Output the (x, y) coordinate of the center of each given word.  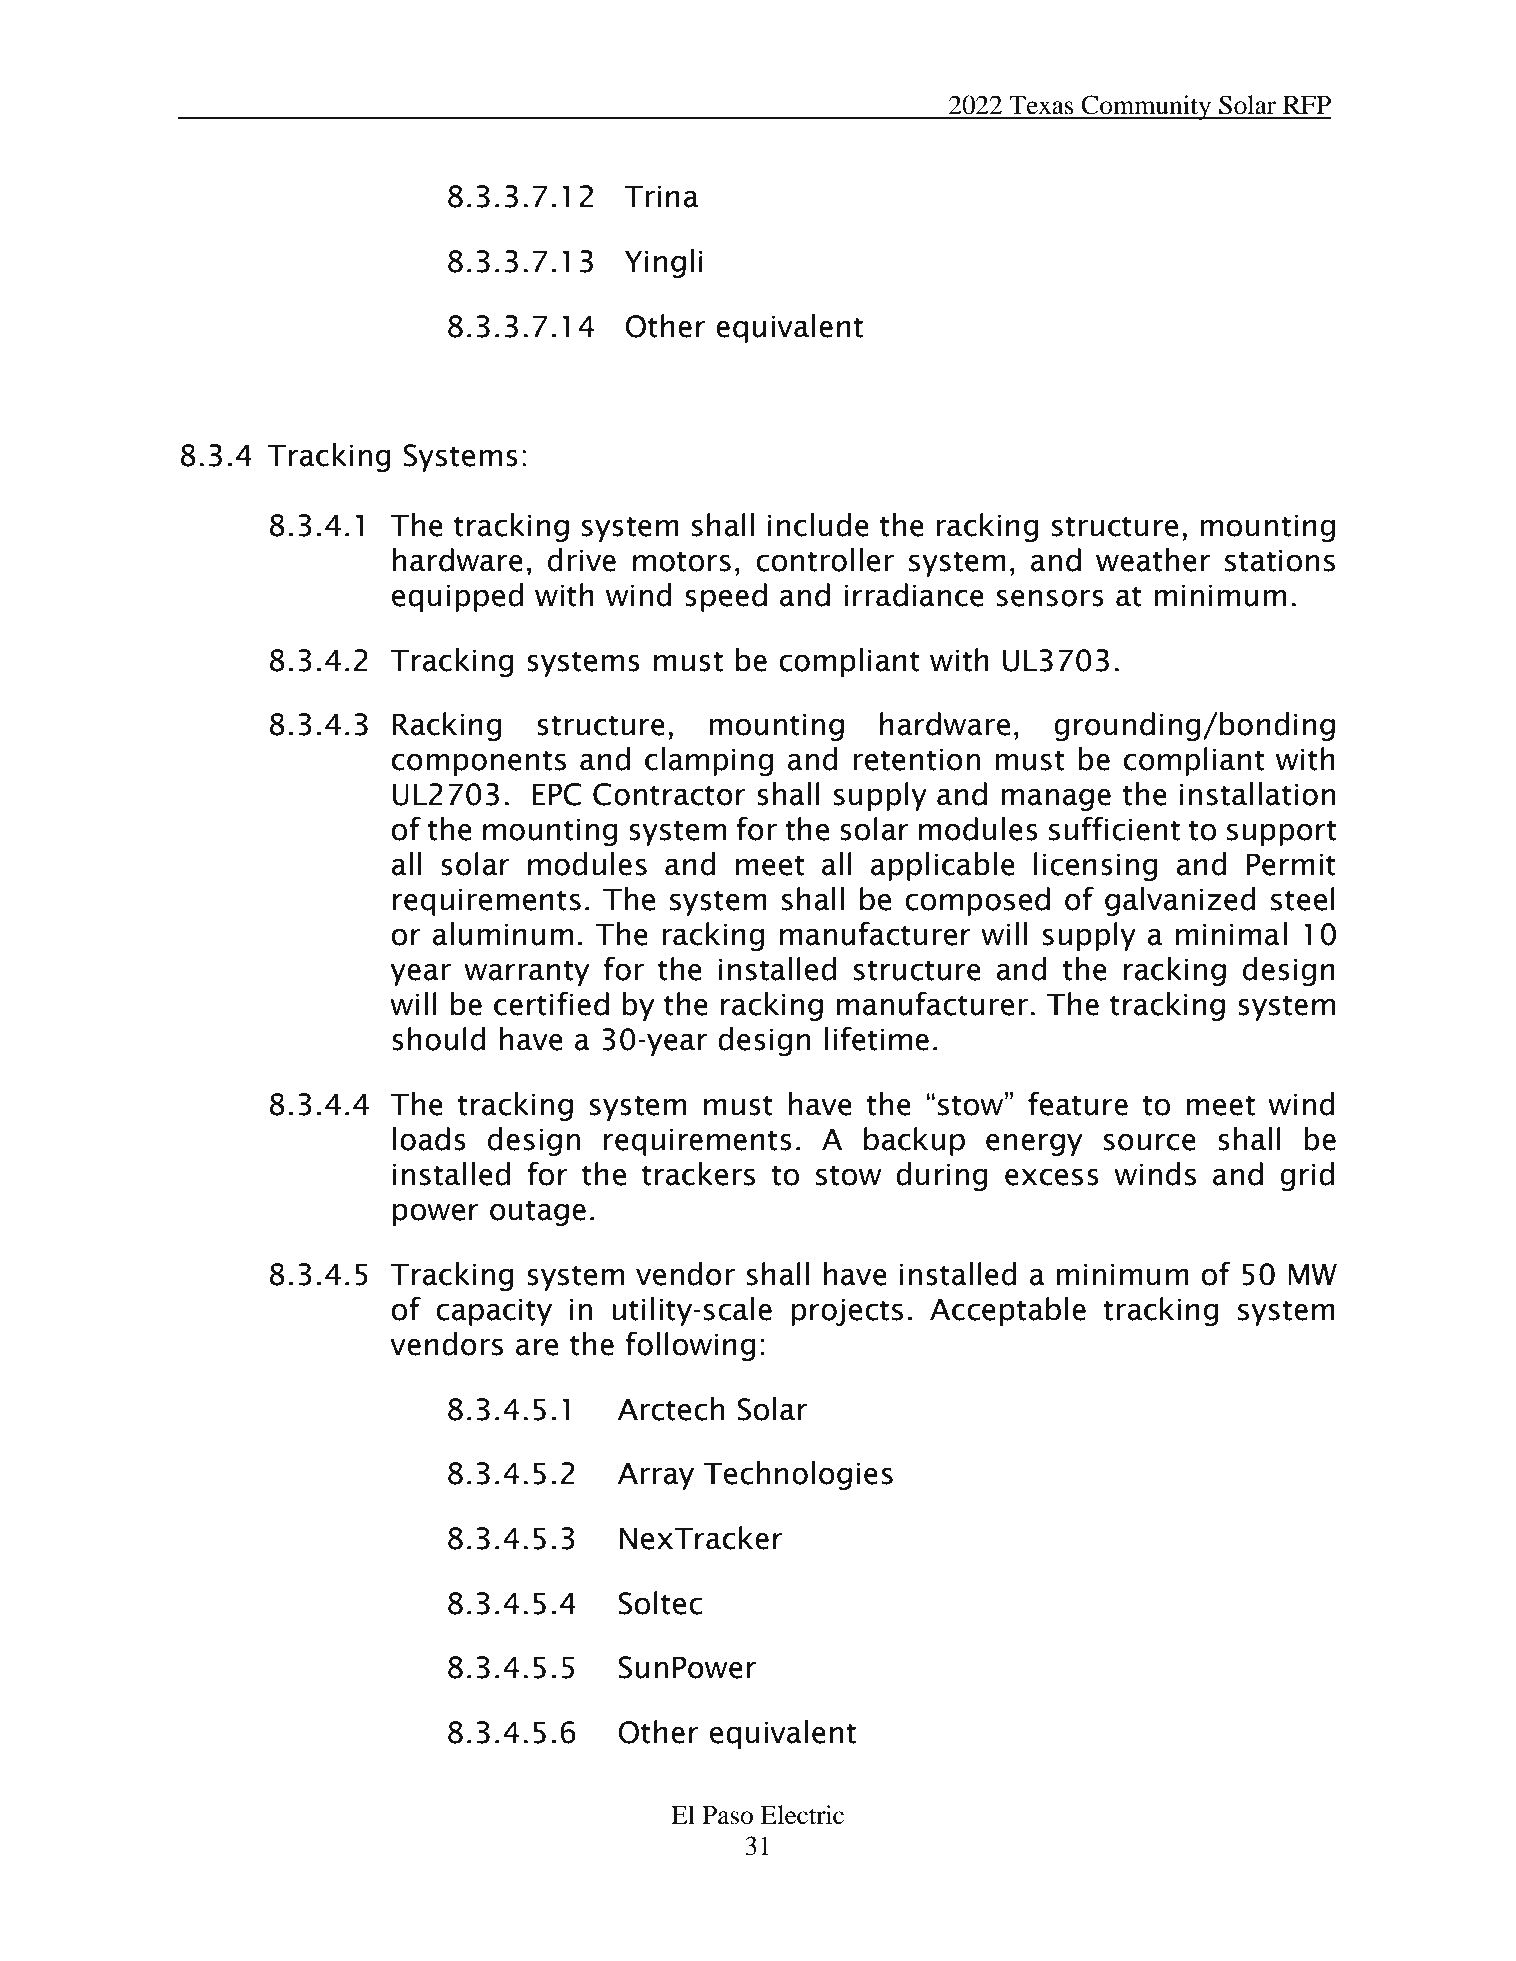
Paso (727, 1815)
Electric (802, 1815)
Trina (661, 196)
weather (1153, 560)
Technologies (798, 1475)
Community (1147, 107)
